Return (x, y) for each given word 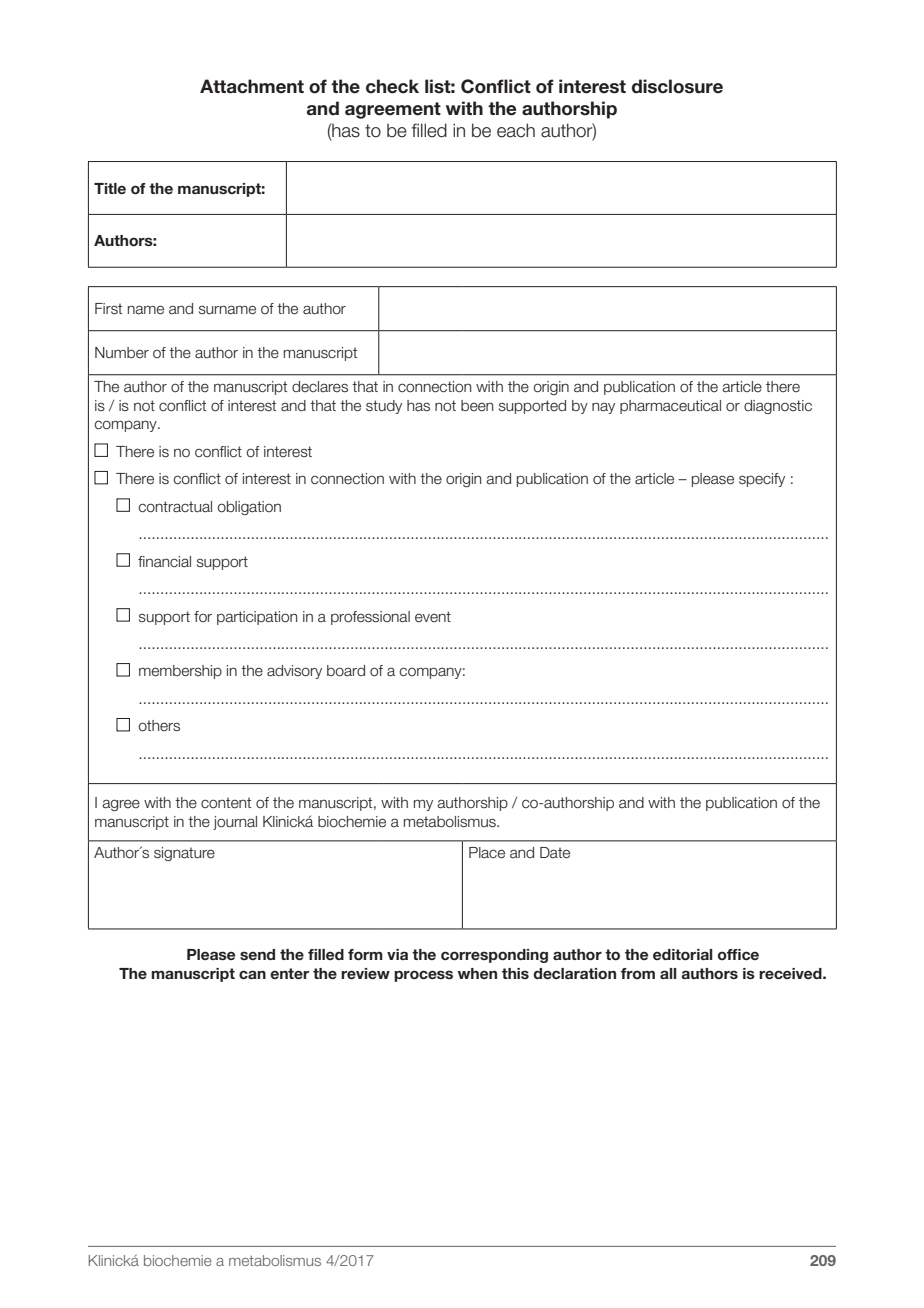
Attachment (252, 86)
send (257, 954)
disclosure (677, 86)
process (423, 976)
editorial (683, 955)
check (392, 86)
